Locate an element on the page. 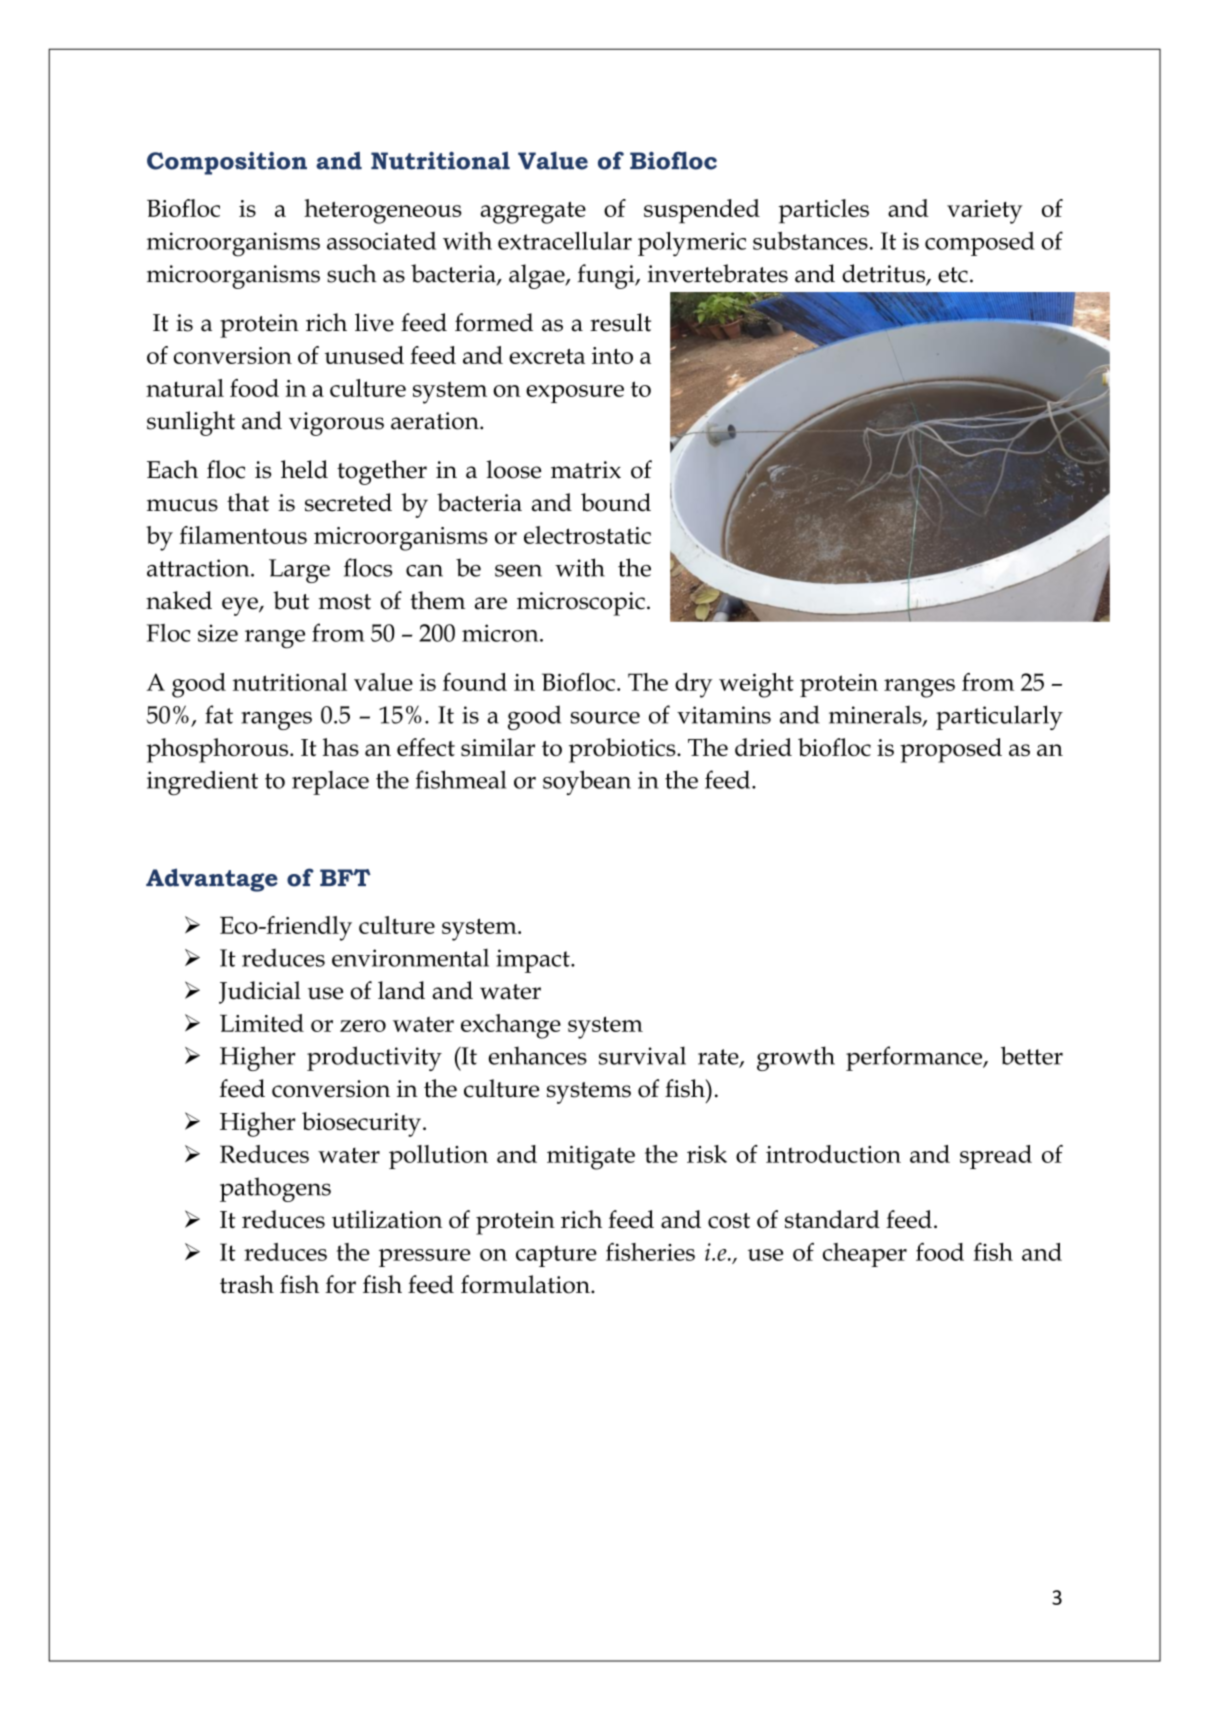 Image resolution: width=1209 pixels, height=1710 pixels. aggregate is located at coordinates (533, 213).
